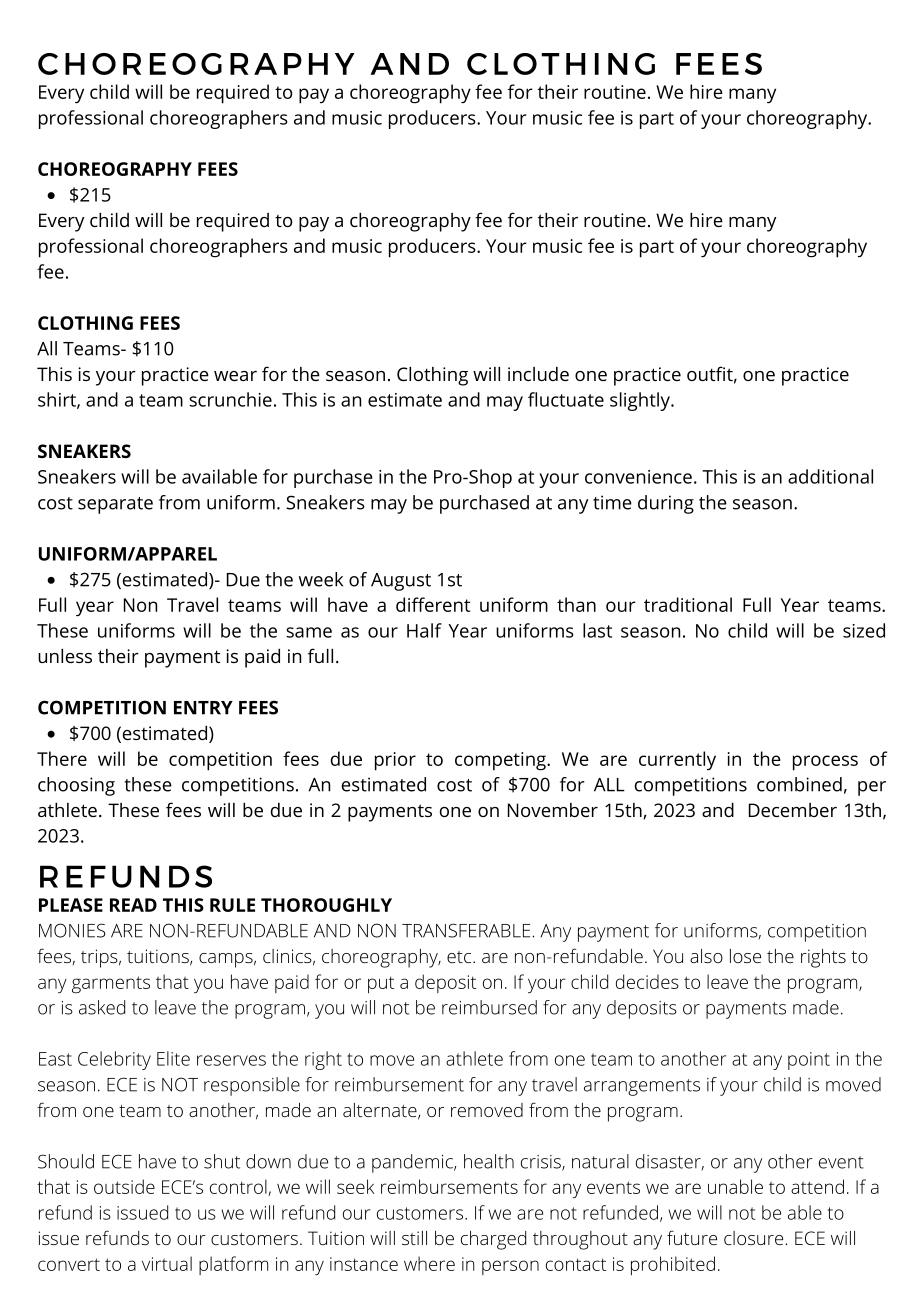 The width and height of the screenshot is (924, 1308). Describe the element at coordinates (230, 399) in the screenshot. I see `scrunchie` at that location.
